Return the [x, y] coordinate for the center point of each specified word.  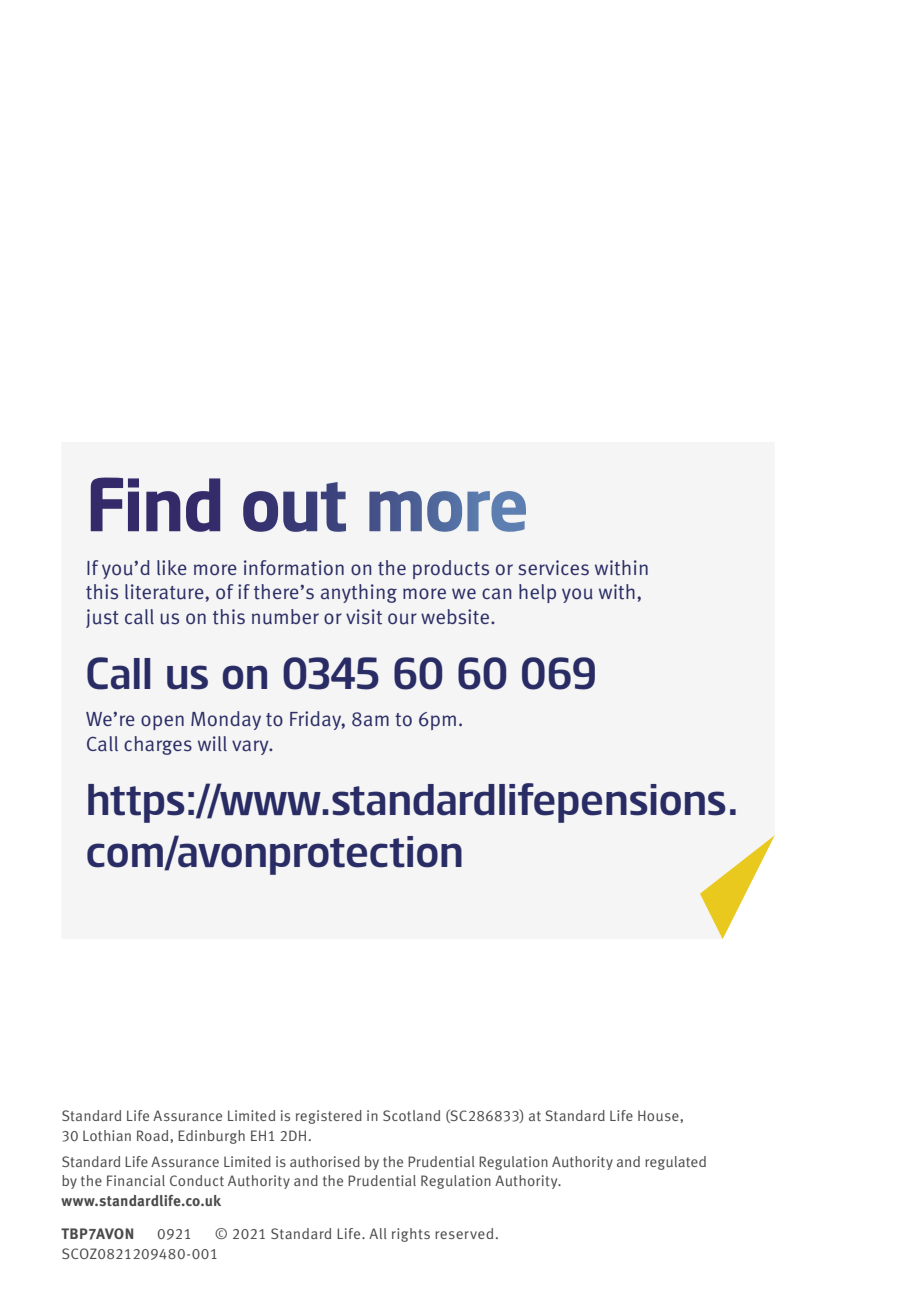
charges [158, 745]
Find [155, 504]
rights [411, 1235]
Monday [226, 720]
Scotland [411, 1115]
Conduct [197, 1180]
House [659, 1115]
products [451, 569]
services [554, 568]
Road [154, 1135]
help [537, 593]
